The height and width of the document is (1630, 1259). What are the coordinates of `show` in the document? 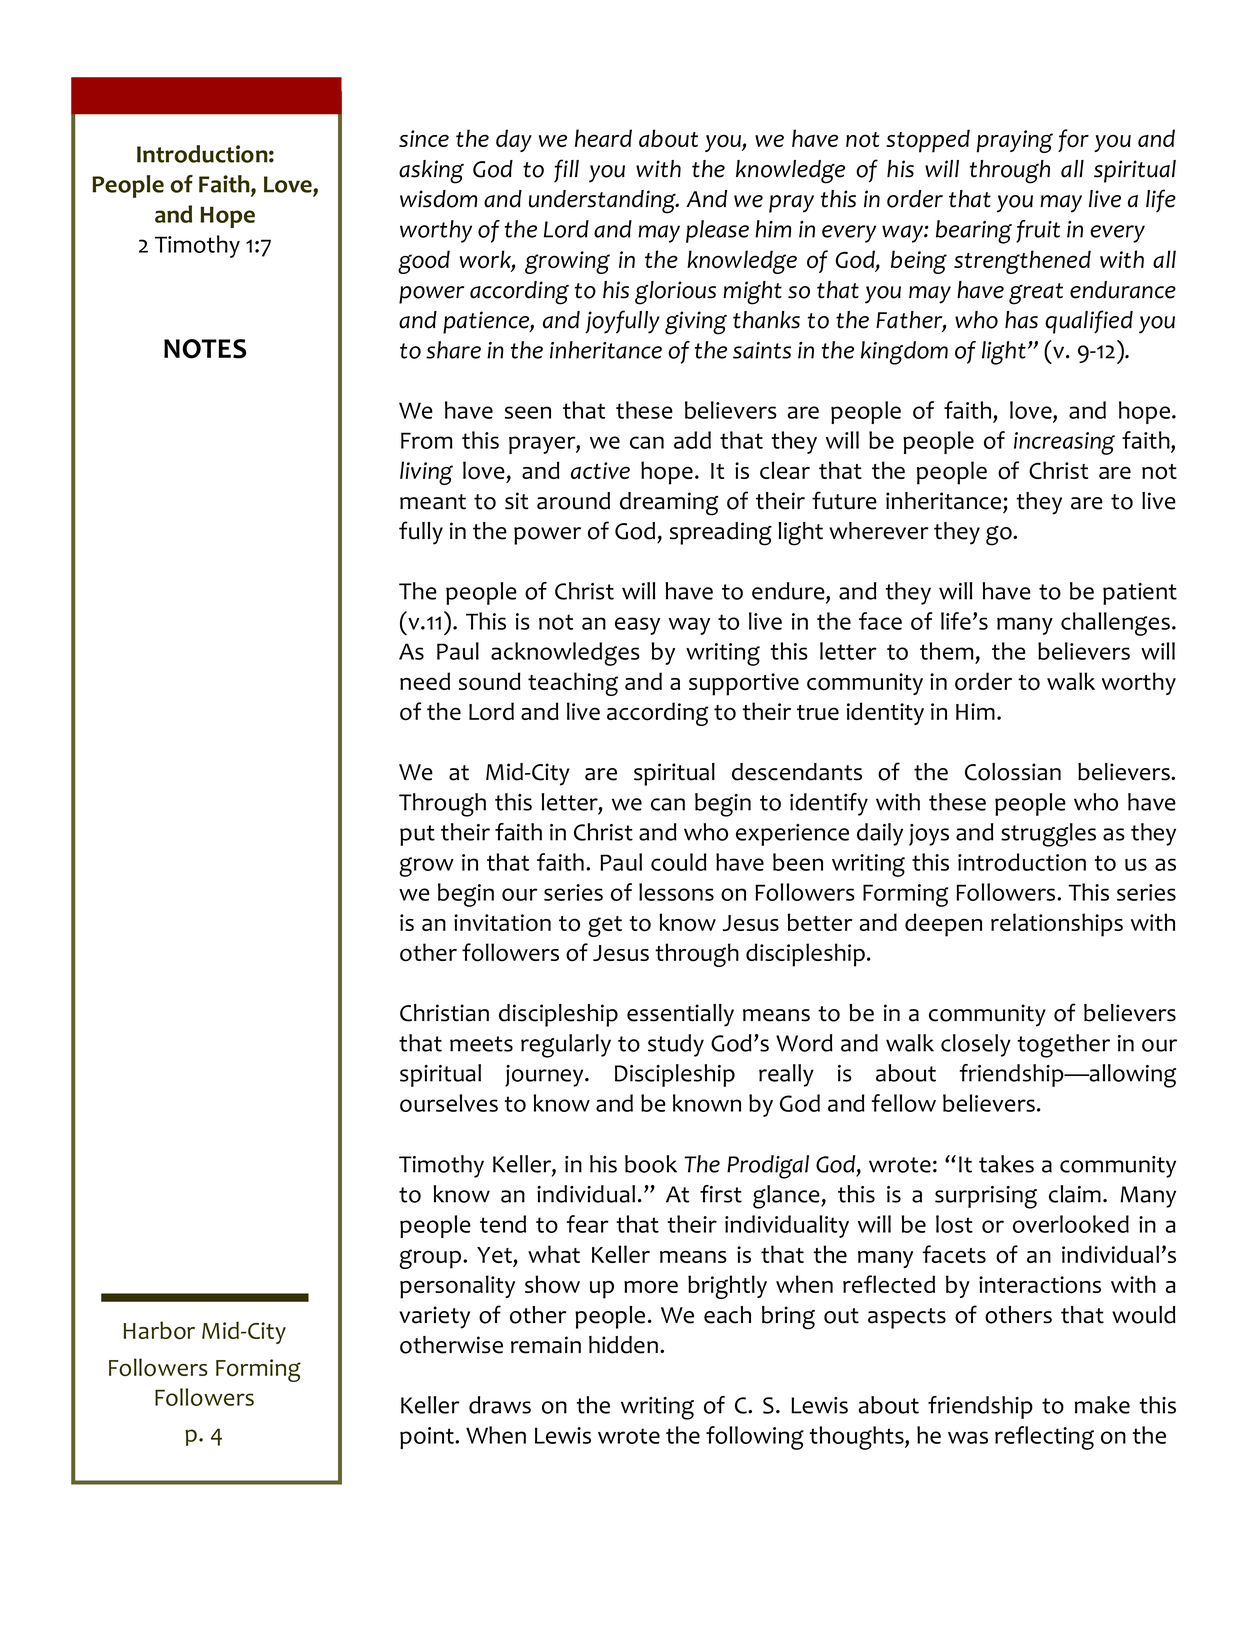 It's located at (552, 1284).
